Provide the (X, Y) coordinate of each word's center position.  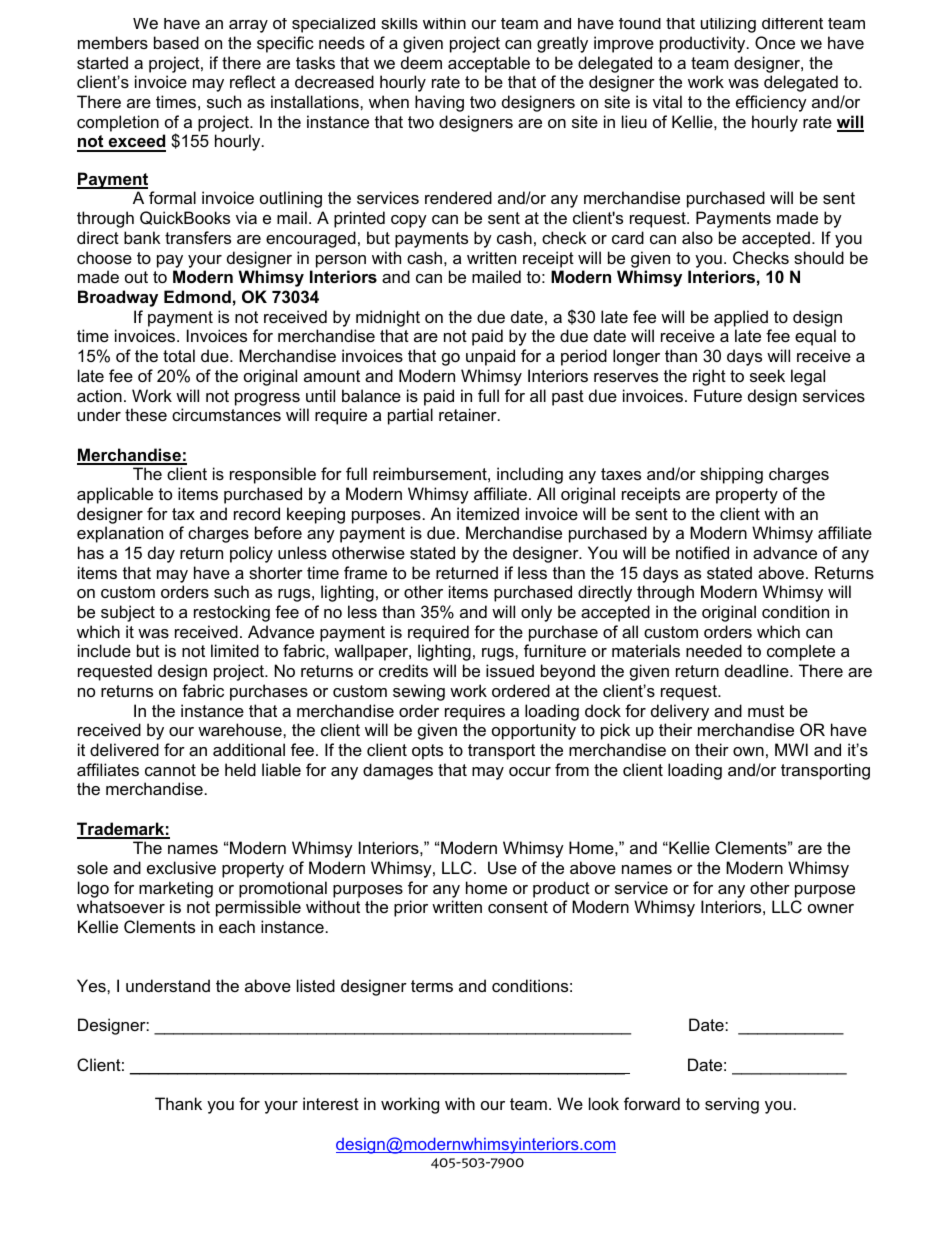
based (176, 42)
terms (432, 986)
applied (741, 318)
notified (702, 552)
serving (732, 1105)
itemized (488, 513)
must (766, 711)
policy (251, 554)
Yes (92, 985)
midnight (388, 318)
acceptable (489, 64)
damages (398, 771)
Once (775, 42)
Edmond (197, 296)
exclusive (181, 867)
